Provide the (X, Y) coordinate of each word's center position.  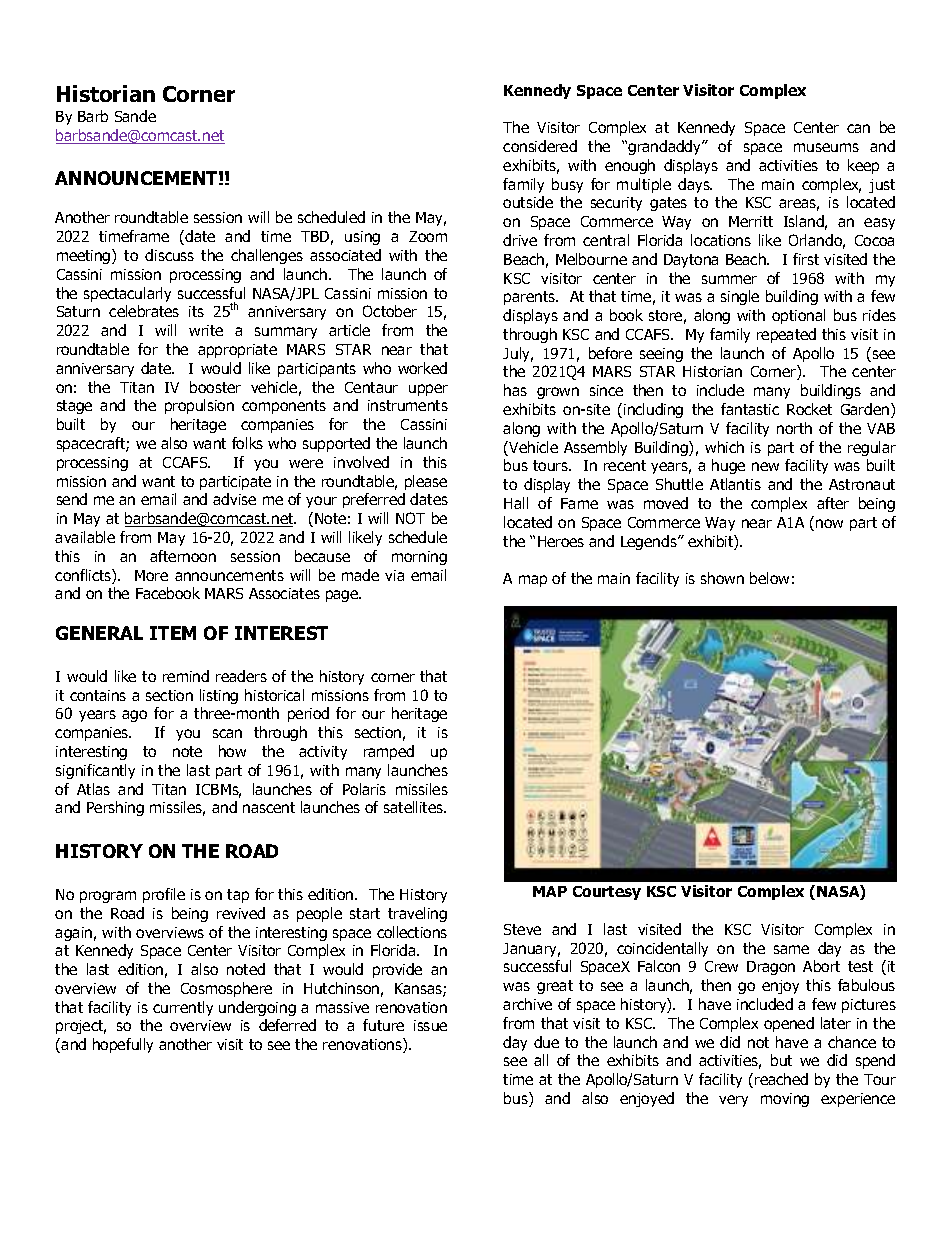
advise (234, 499)
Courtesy (607, 893)
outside (528, 202)
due (546, 1042)
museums (826, 147)
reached (781, 1079)
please (426, 482)
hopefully (123, 1045)
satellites (414, 807)
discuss (169, 255)
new (765, 466)
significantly (95, 771)
